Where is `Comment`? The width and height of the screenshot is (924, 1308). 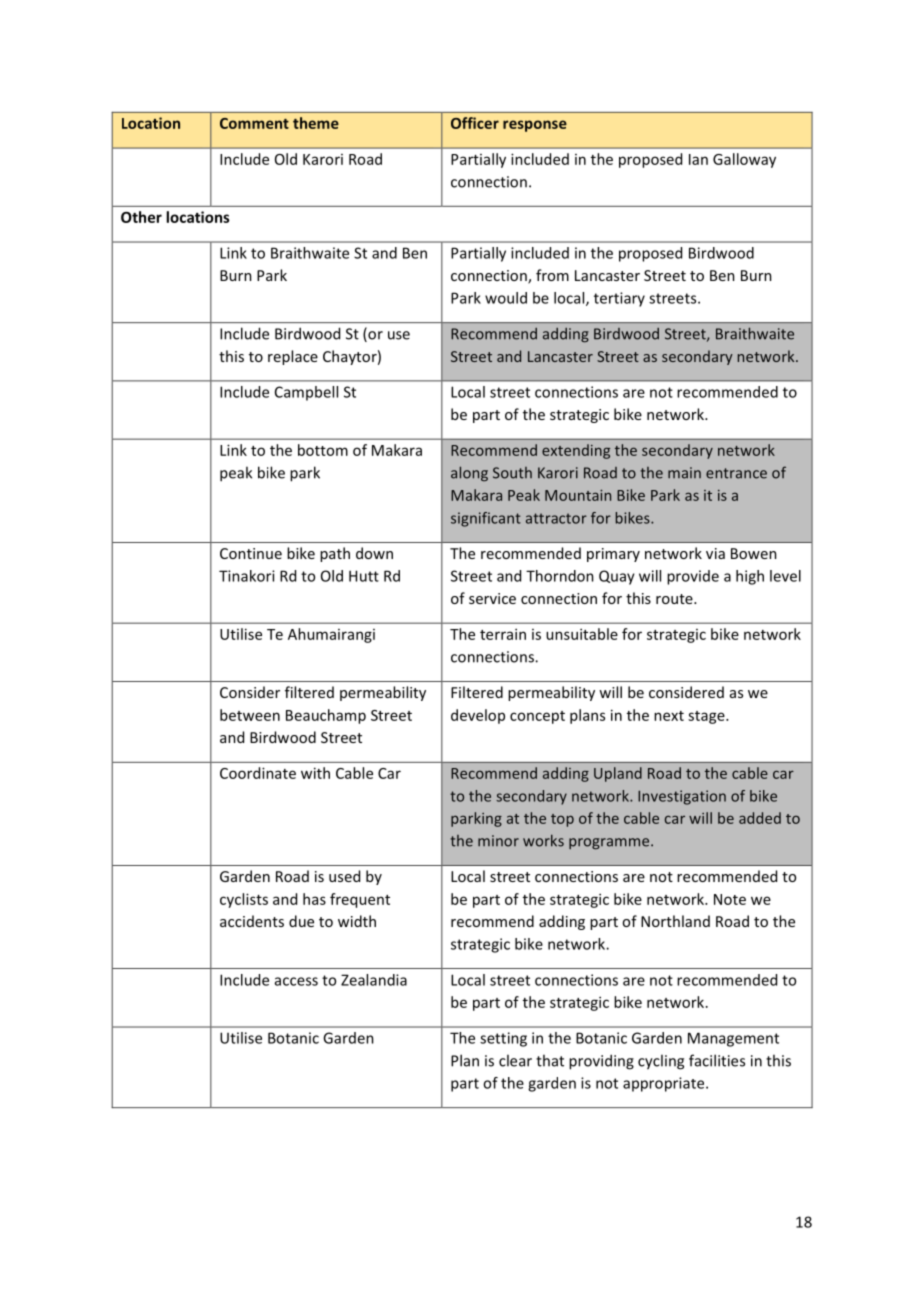 Comment is located at coordinates (254, 123).
